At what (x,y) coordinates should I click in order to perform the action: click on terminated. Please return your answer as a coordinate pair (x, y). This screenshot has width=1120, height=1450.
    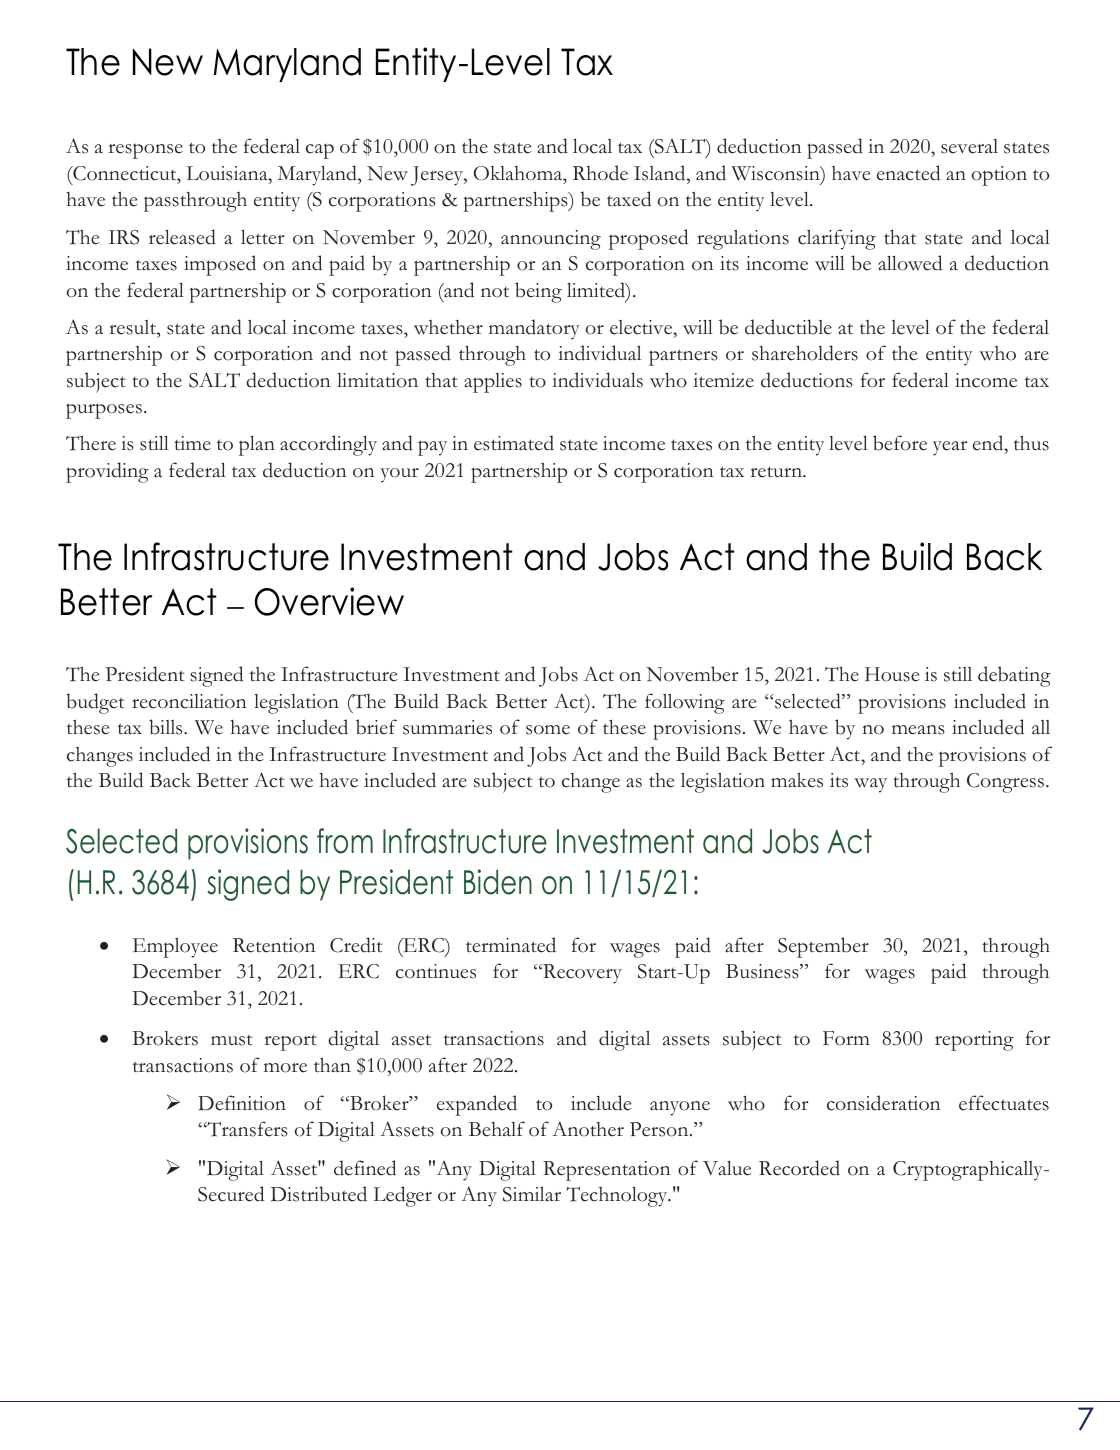
    Looking at the image, I should click on (511, 945).
